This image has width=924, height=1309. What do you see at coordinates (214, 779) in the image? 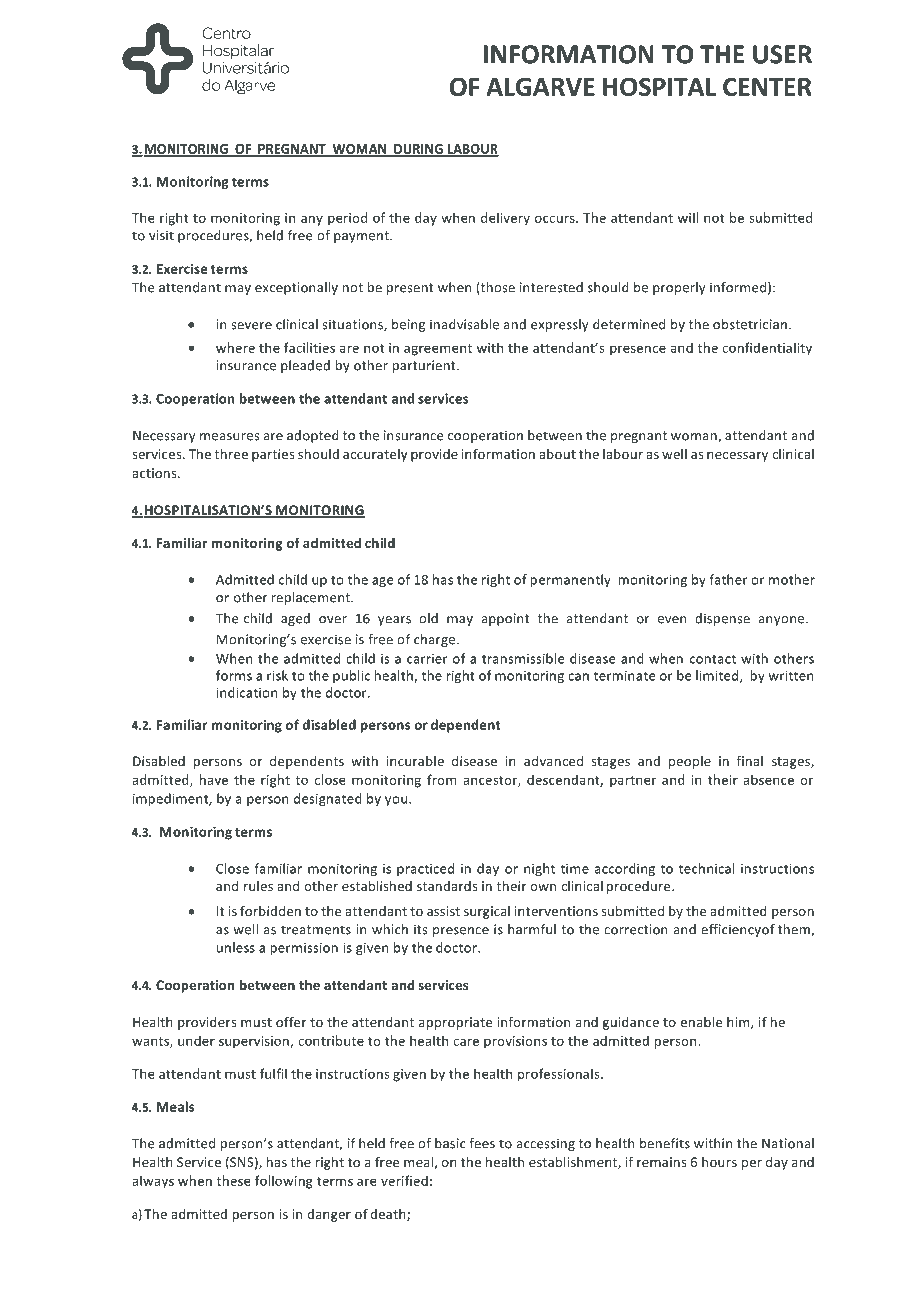
I see `have` at bounding box center [214, 779].
